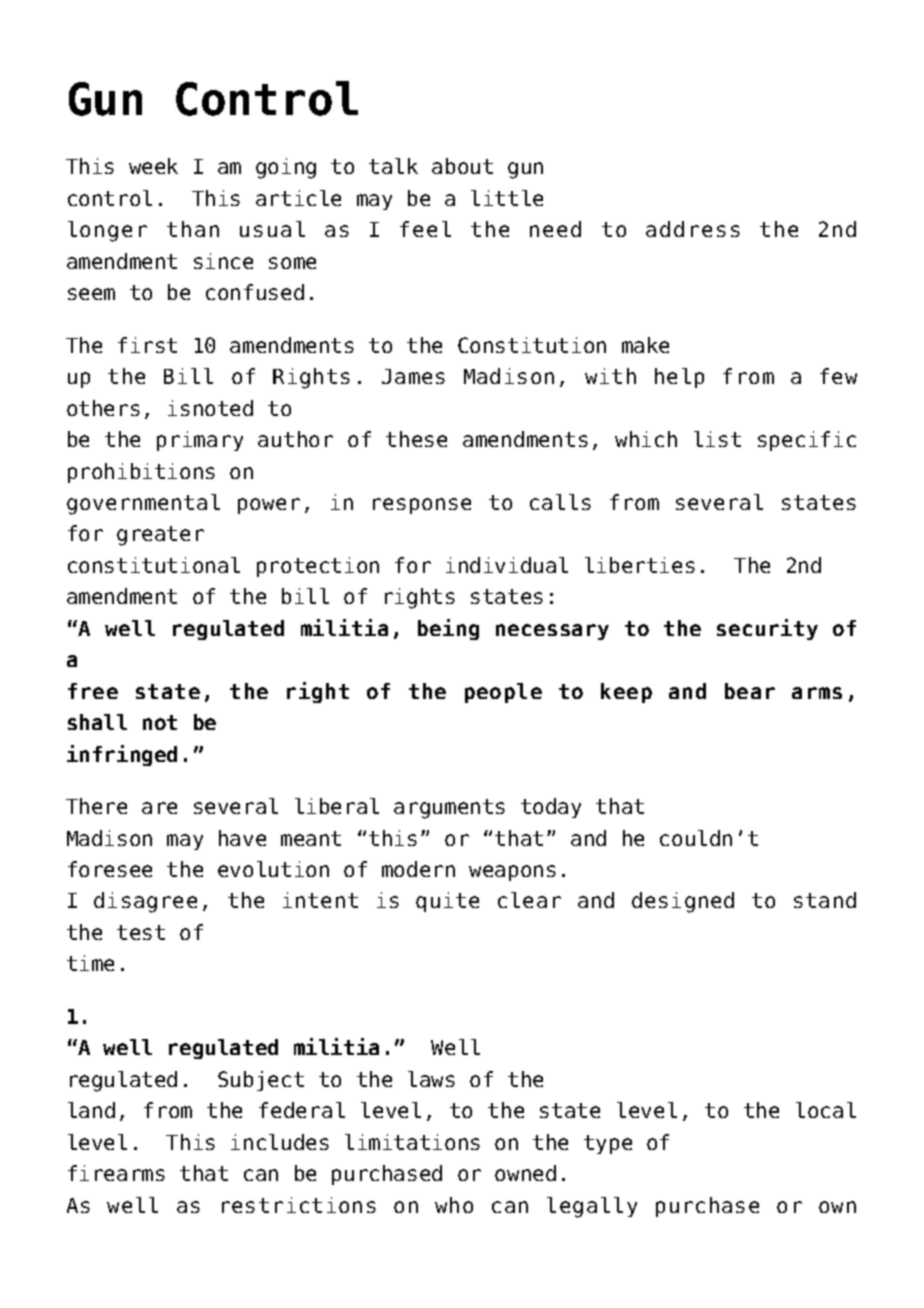 This screenshot has height=1308, width=924. Describe the element at coordinates (416, 439) in the screenshot. I see `these` at that location.
